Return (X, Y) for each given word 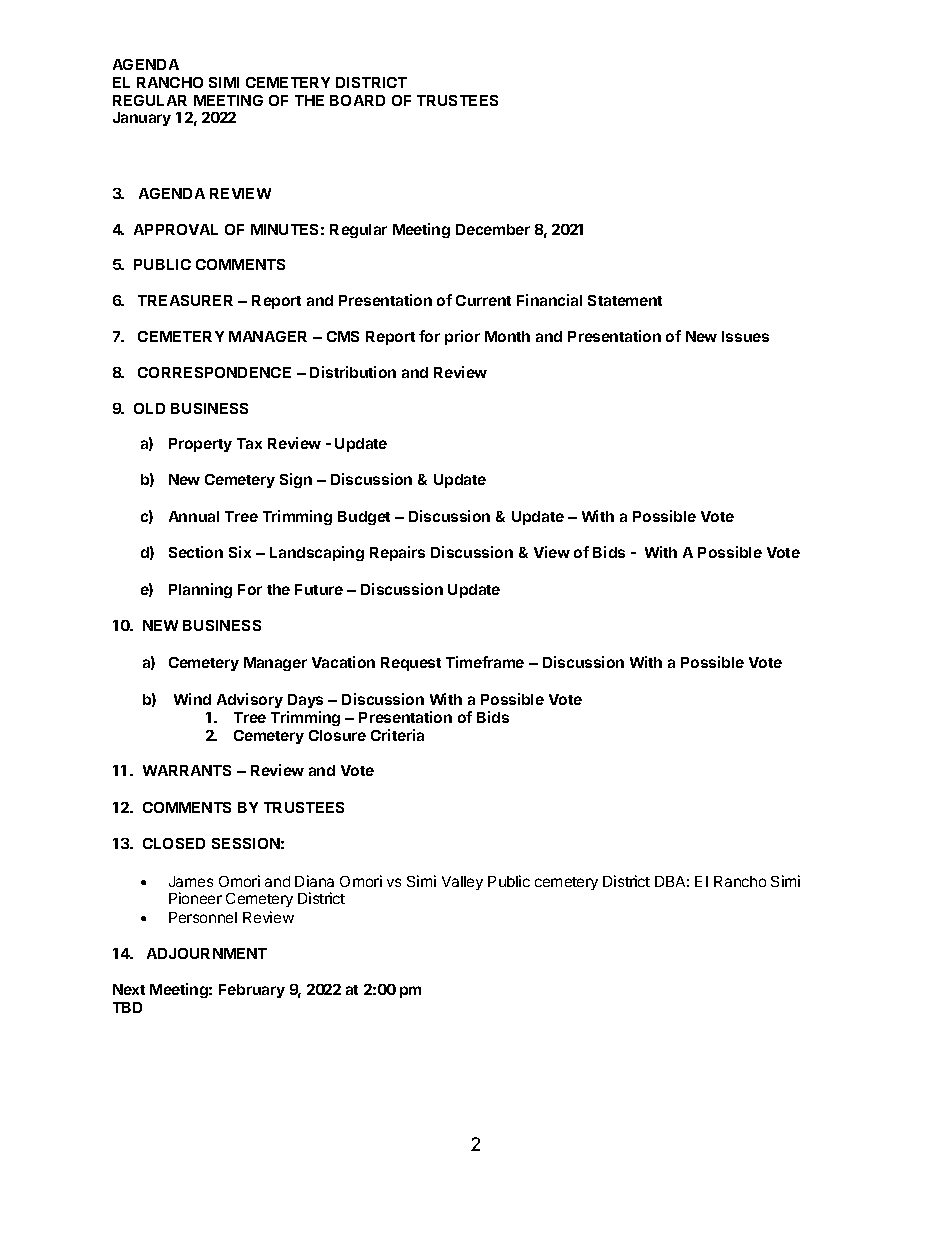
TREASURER (185, 300)
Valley (462, 883)
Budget (364, 518)
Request (411, 664)
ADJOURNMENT (207, 953)
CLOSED (174, 843)
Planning (200, 590)
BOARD (357, 100)
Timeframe (485, 662)
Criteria (397, 735)
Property (200, 445)
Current (483, 300)
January (142, 119)
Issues (745, 336)
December (493, 229)
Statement (625, 300)
